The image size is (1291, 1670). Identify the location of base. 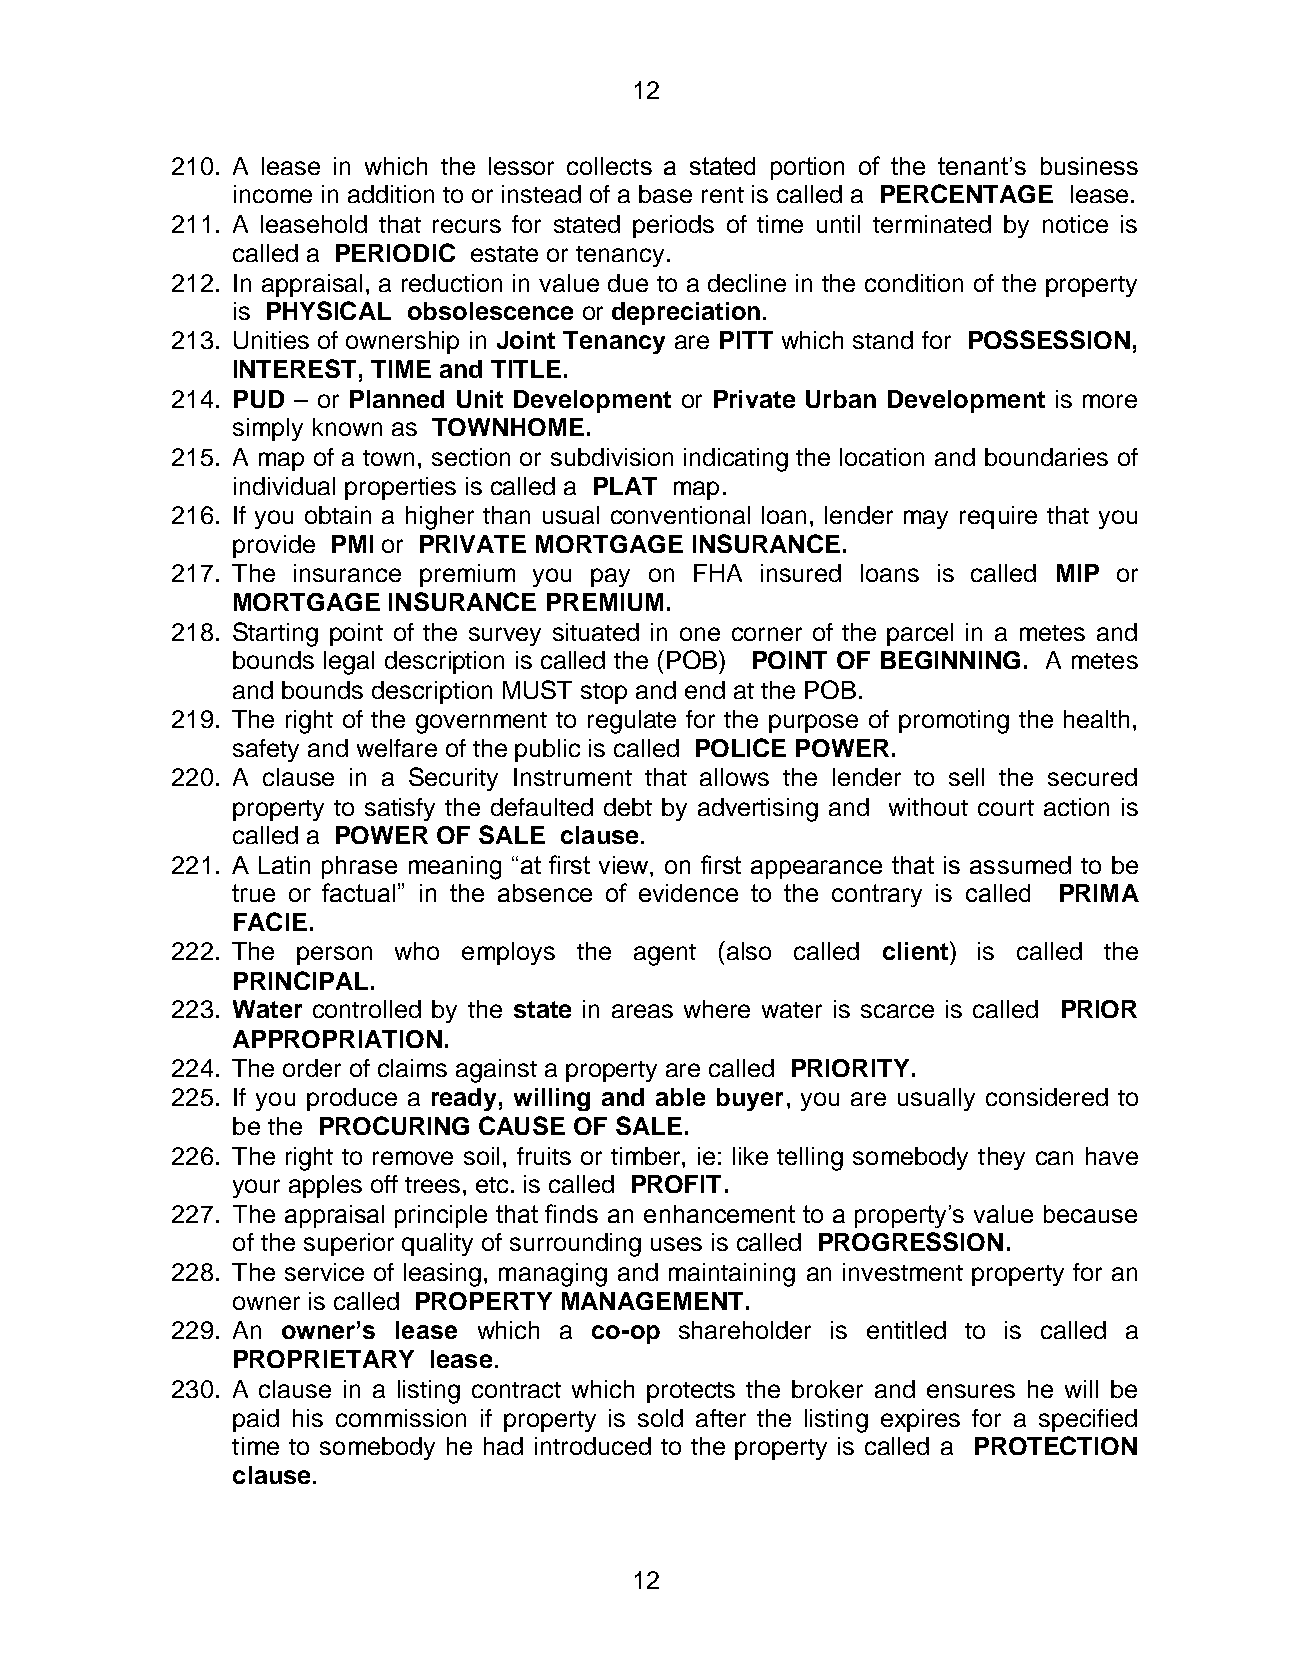
(665, 194).
